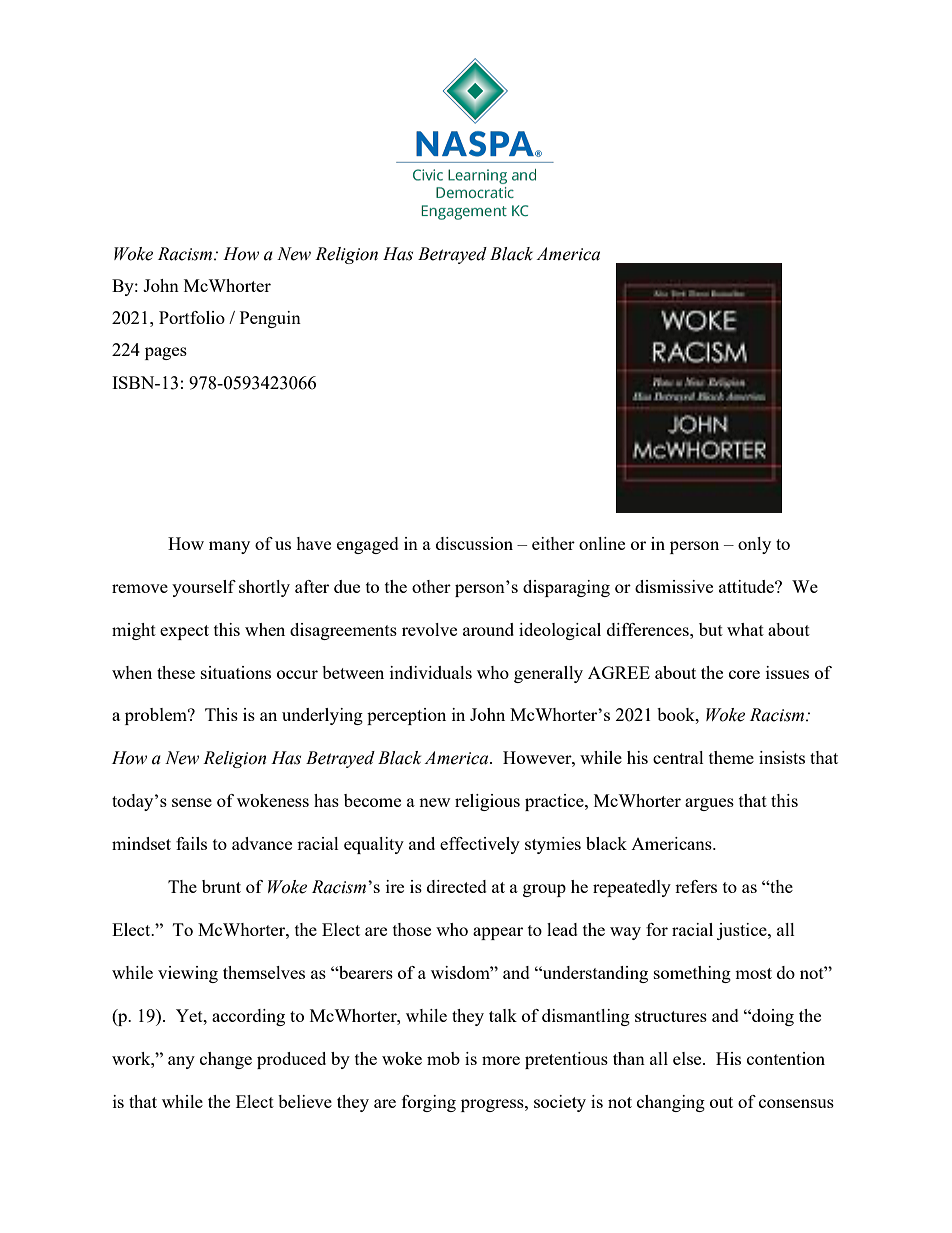 This screenshot has height=1233, width=952. Describe the element at coordinates (443, 1058) in the screenshot. I see `mob` at that location.
